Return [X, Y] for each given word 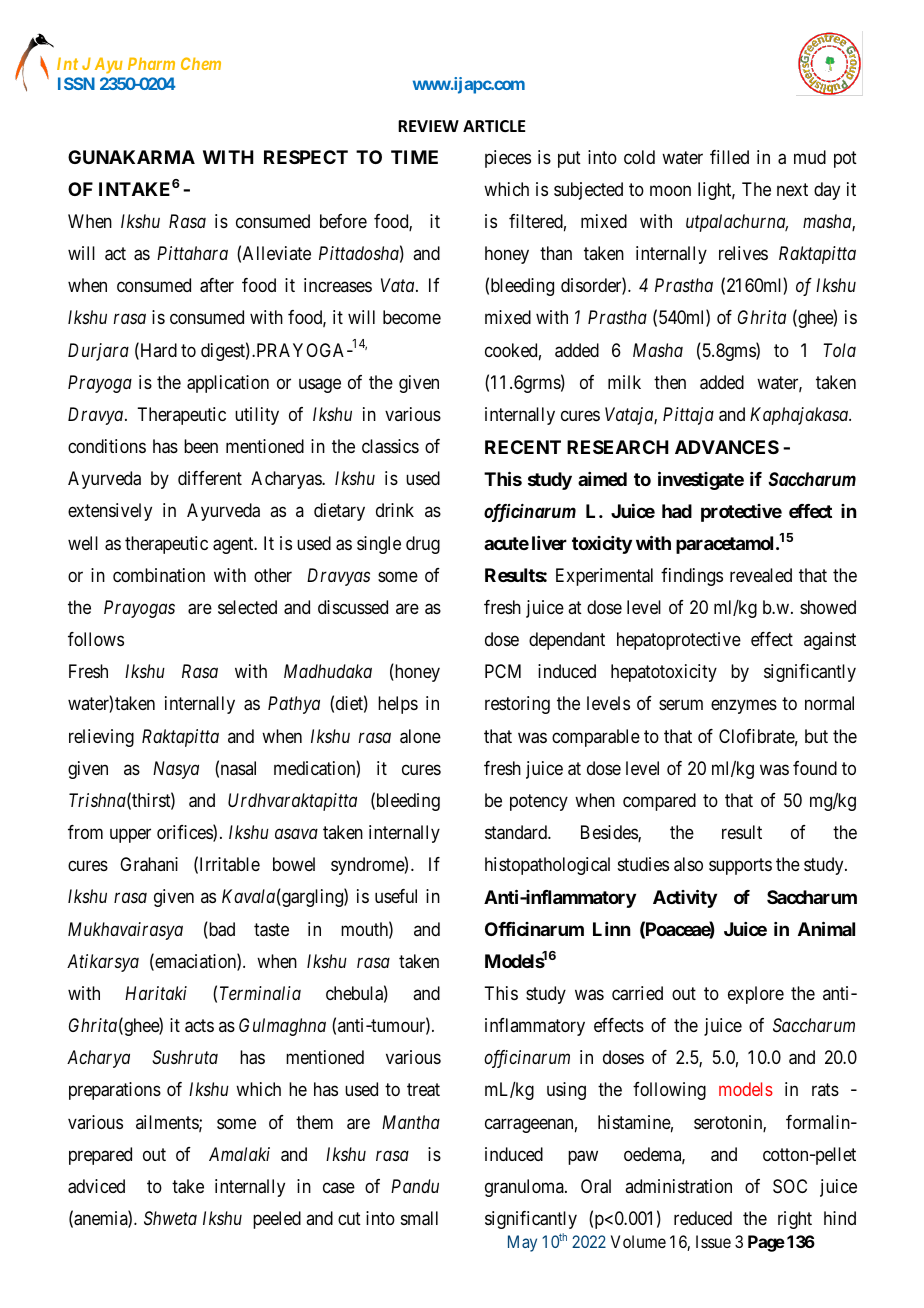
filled [729, 157]
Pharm [151, 63]
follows [96, 639]
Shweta [170, 1218]
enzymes [744, 707]
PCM [503, 671]
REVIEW [428, 126]
